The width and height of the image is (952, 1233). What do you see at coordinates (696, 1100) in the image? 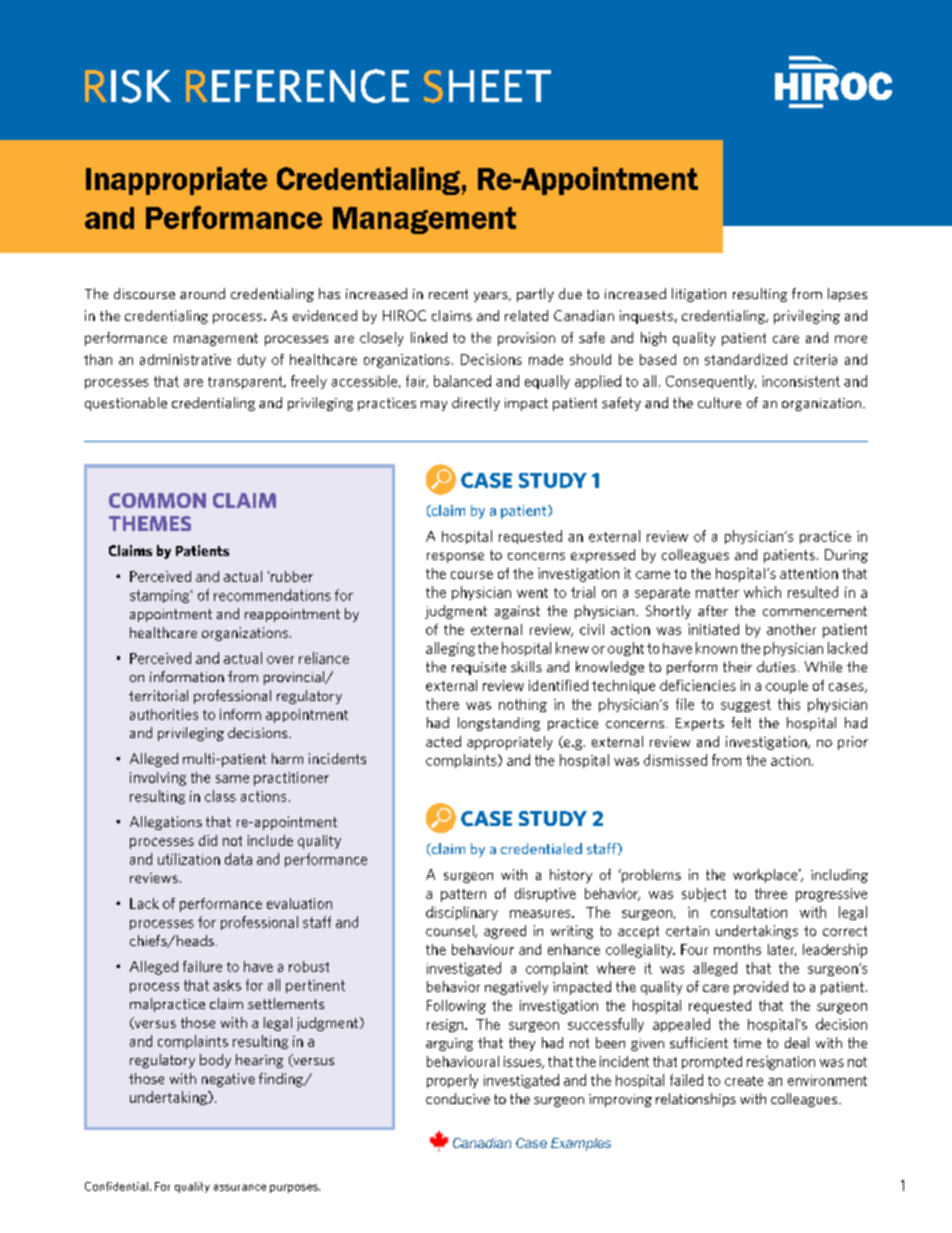
I see `relationships` at bounding box center [696, 1100].
